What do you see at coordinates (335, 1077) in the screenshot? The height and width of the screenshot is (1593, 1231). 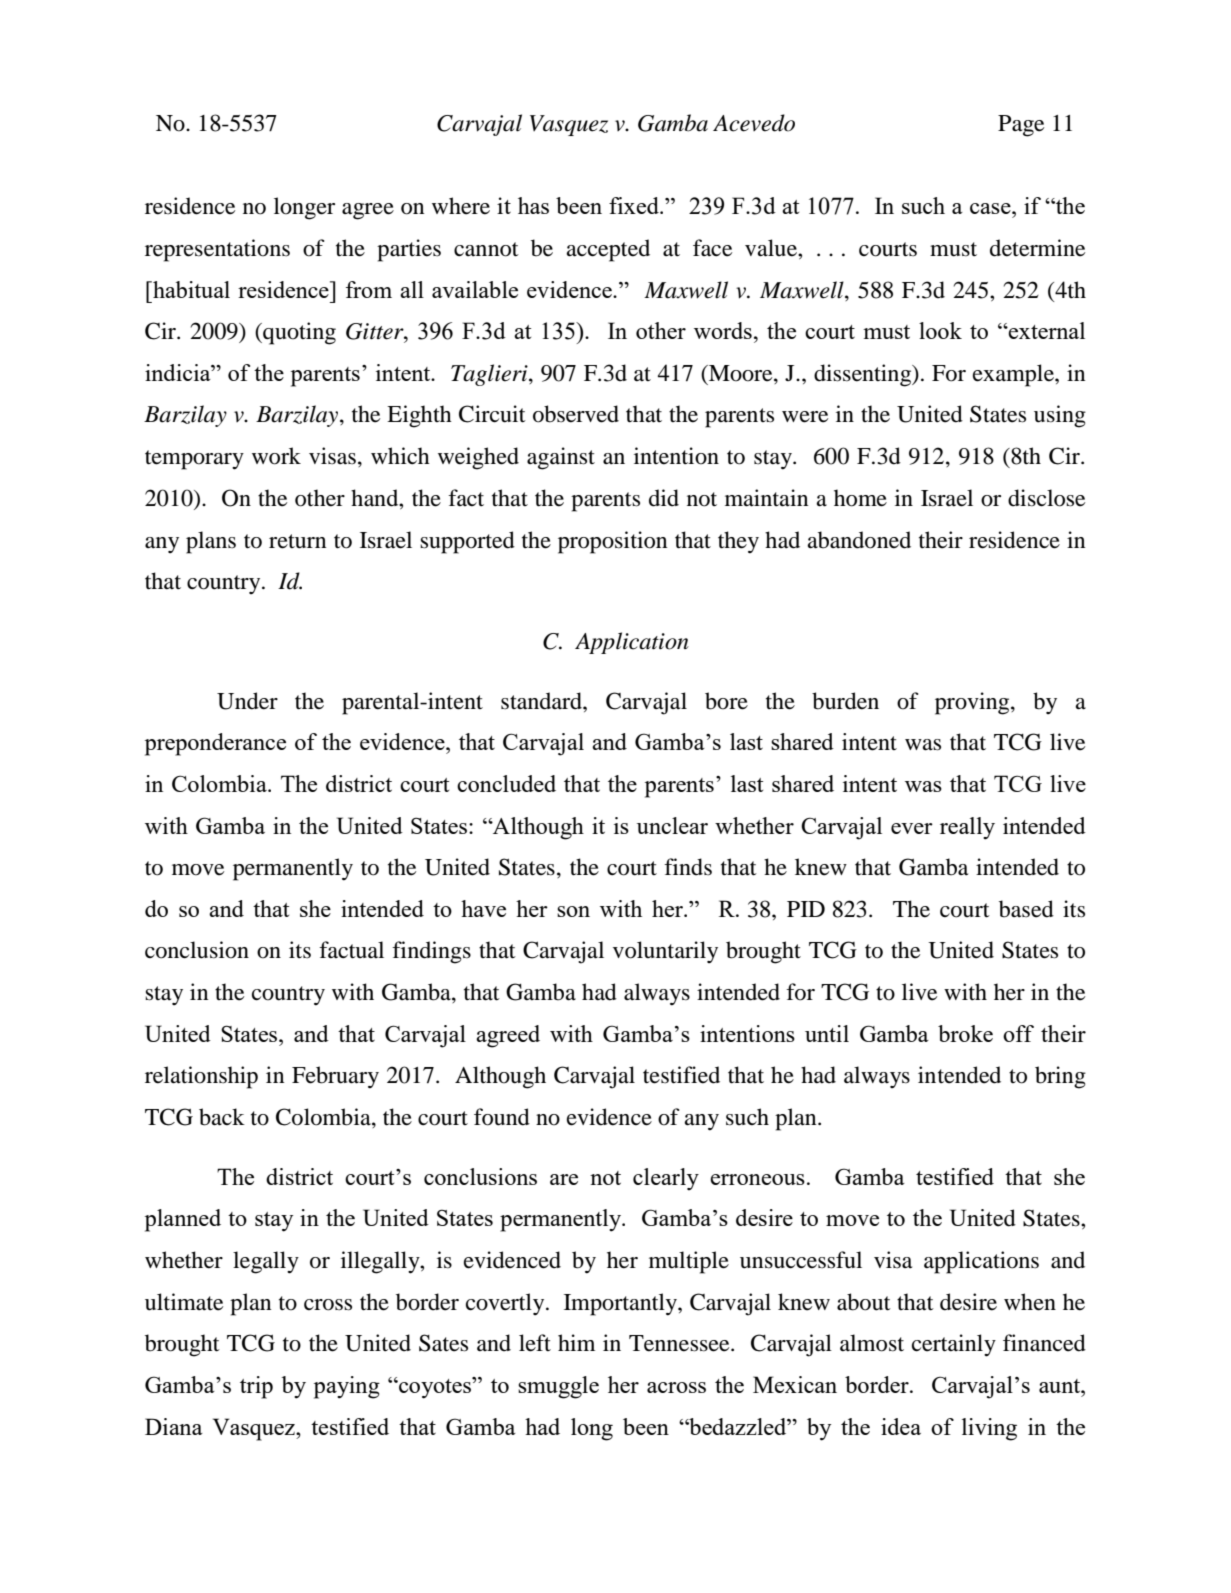 I see `February` at bounding box center [335, 1077].
